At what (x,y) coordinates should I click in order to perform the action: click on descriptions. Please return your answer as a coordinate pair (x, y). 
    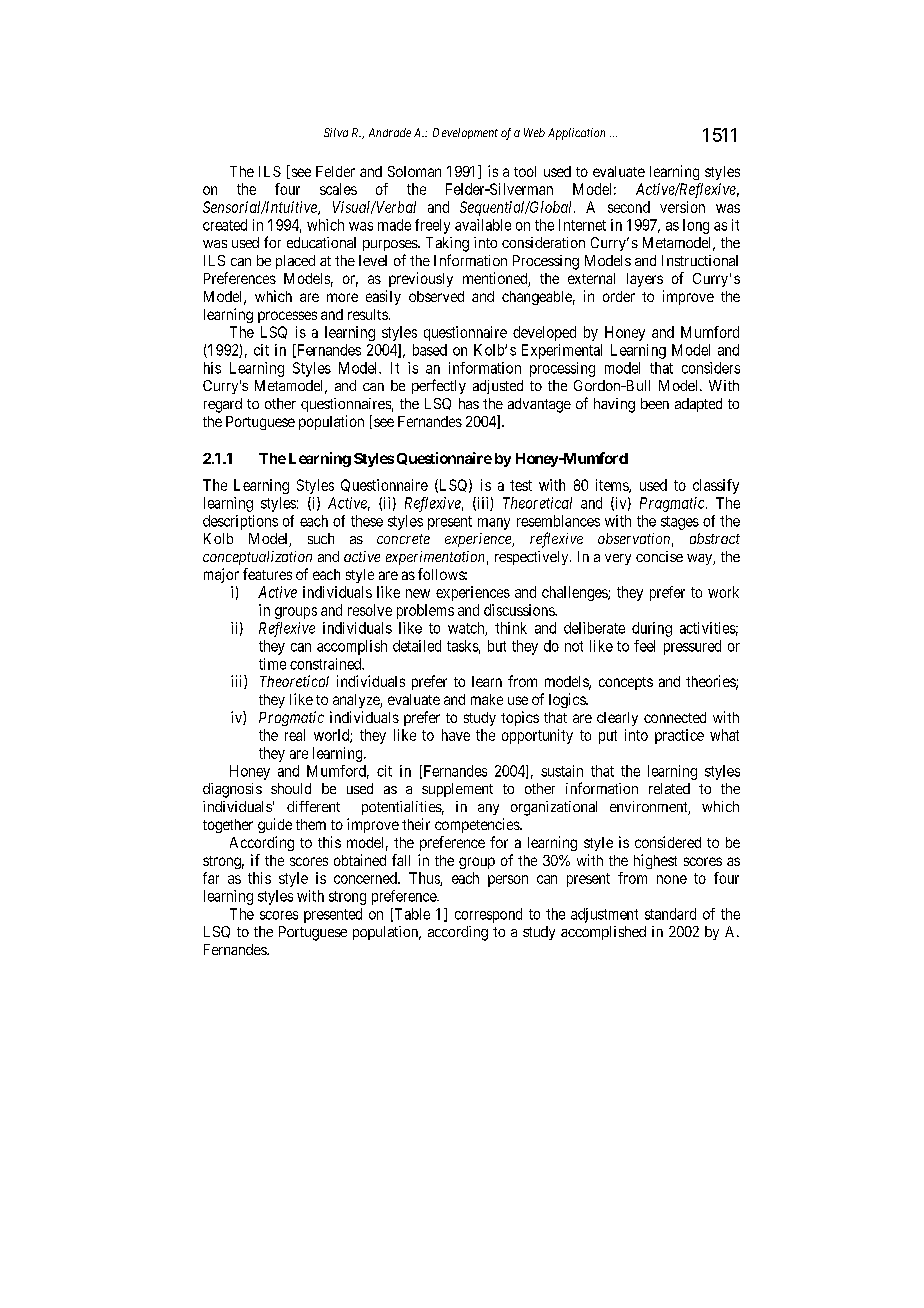
    Looking at the image, I should click on (240, 522).
